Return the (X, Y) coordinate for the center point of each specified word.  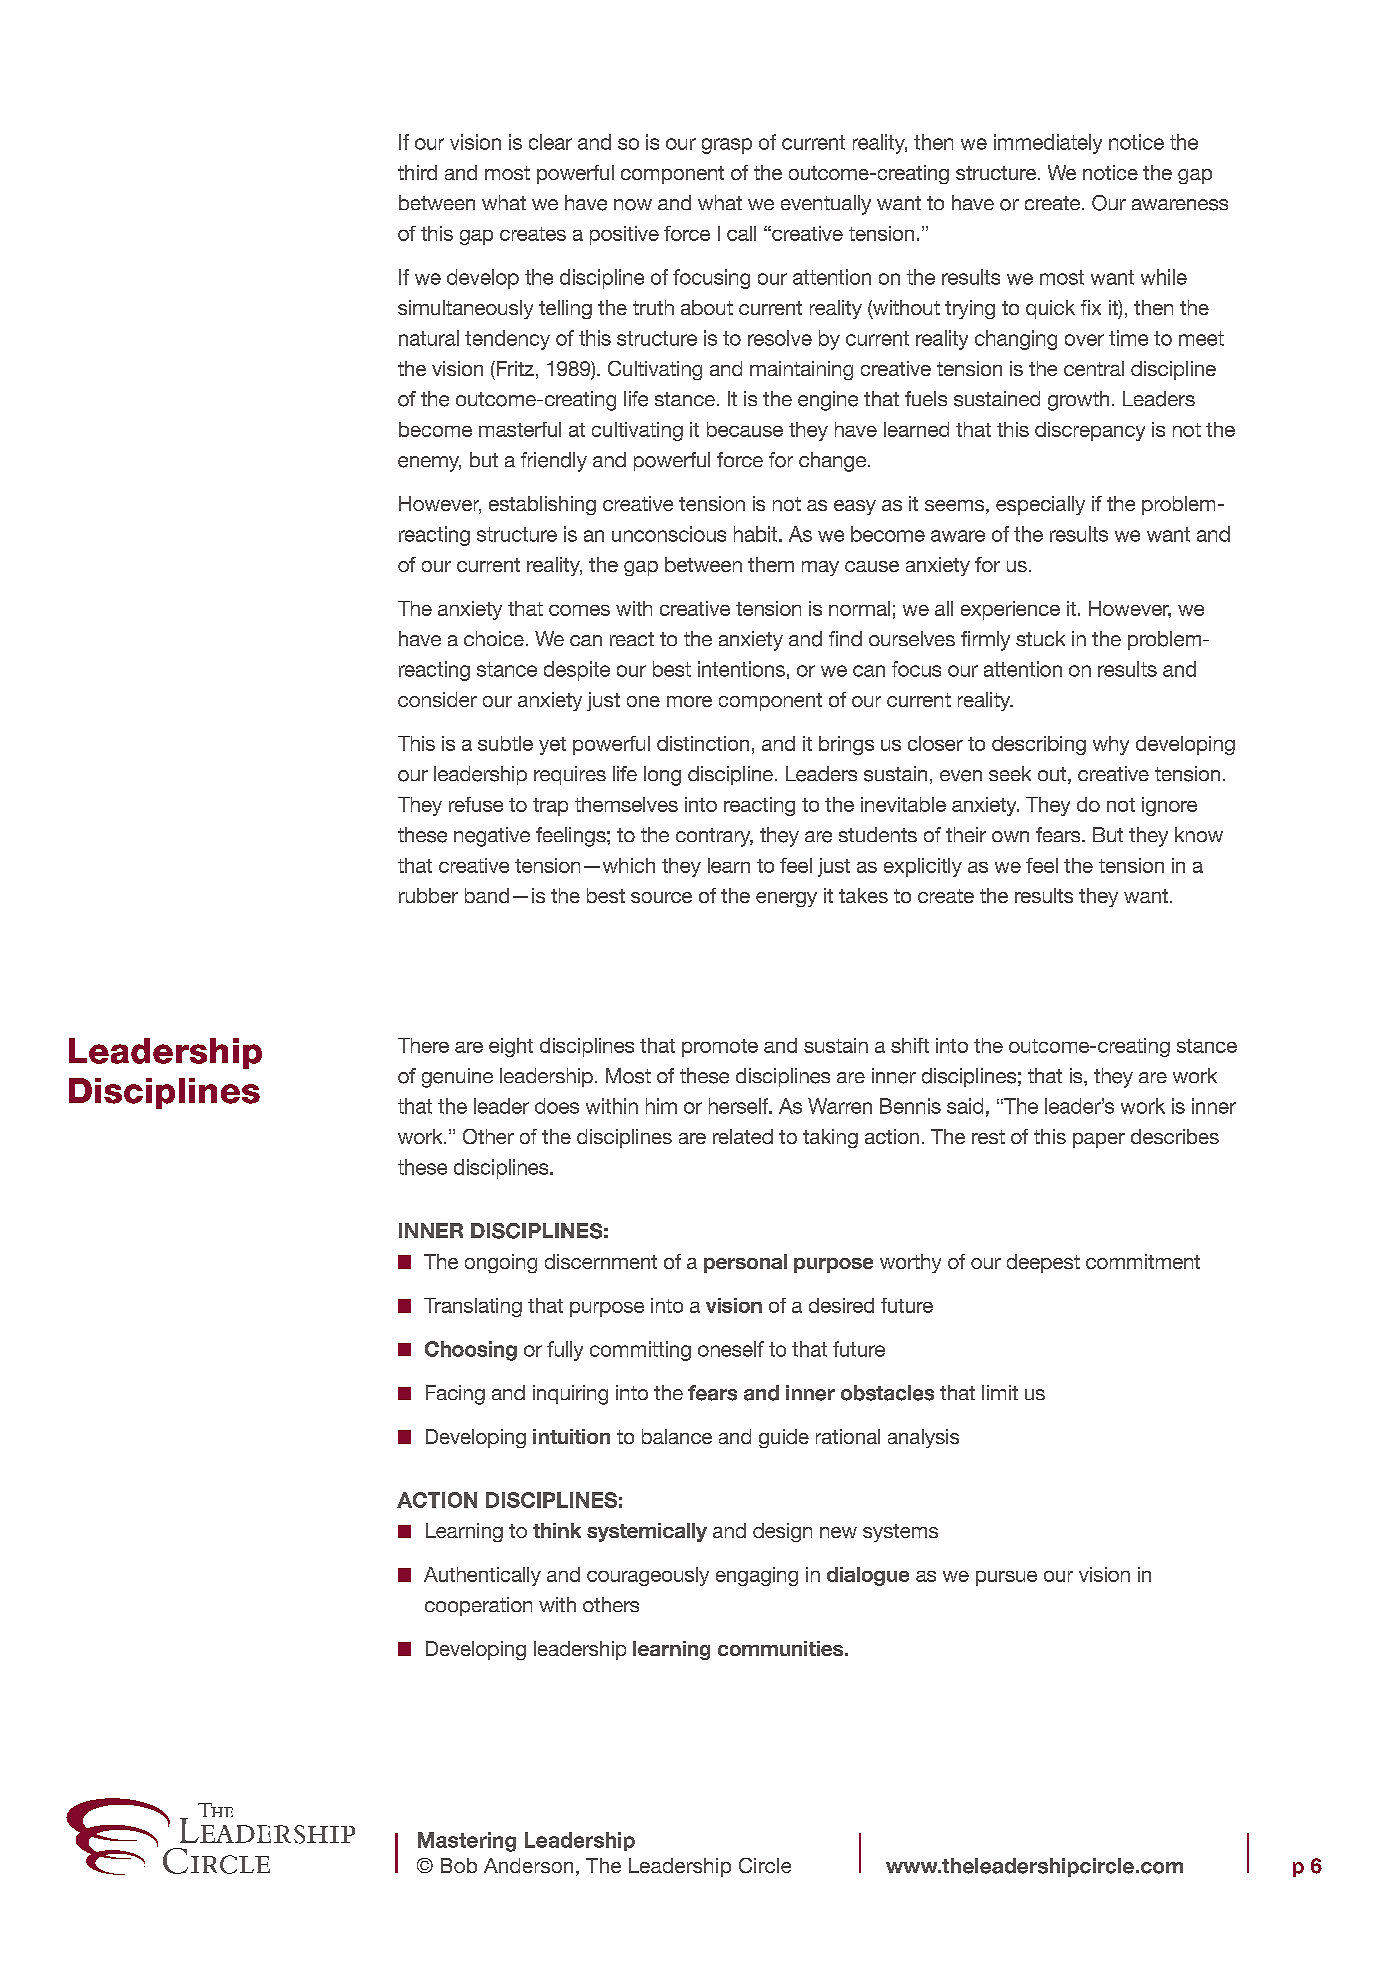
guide (784, 1438)
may (820, 568)
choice (494, 638)
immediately (1048, 144)
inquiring (570, 1395)
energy (786, 899)
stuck (1040, 638)
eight (511, 1047)
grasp (727, 146)
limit (1000, 1392)
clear (550, 142)
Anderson (528, 1865)
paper (1099, 1140)
